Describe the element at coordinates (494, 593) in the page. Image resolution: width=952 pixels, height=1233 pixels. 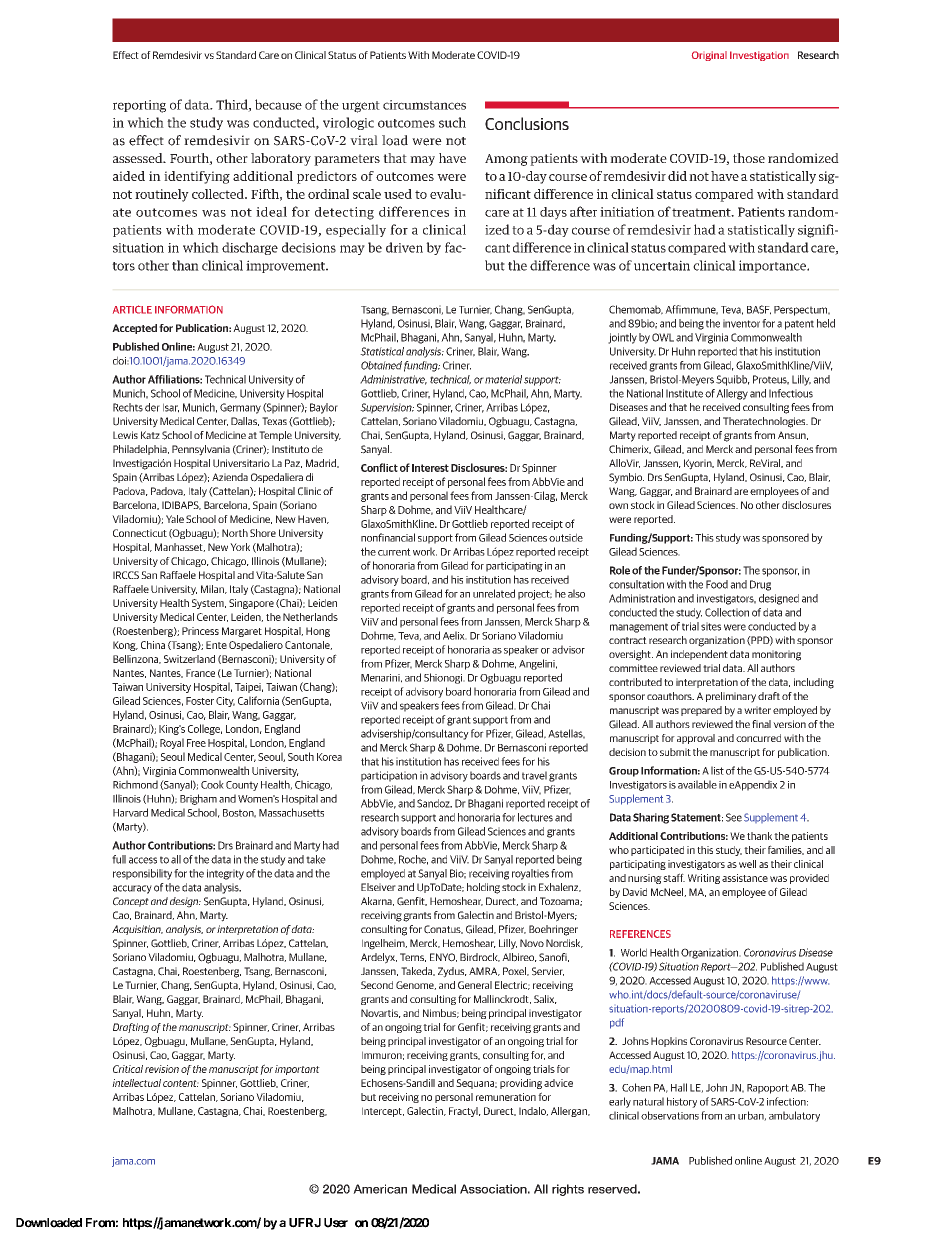
I see `unrelated` at that location.
